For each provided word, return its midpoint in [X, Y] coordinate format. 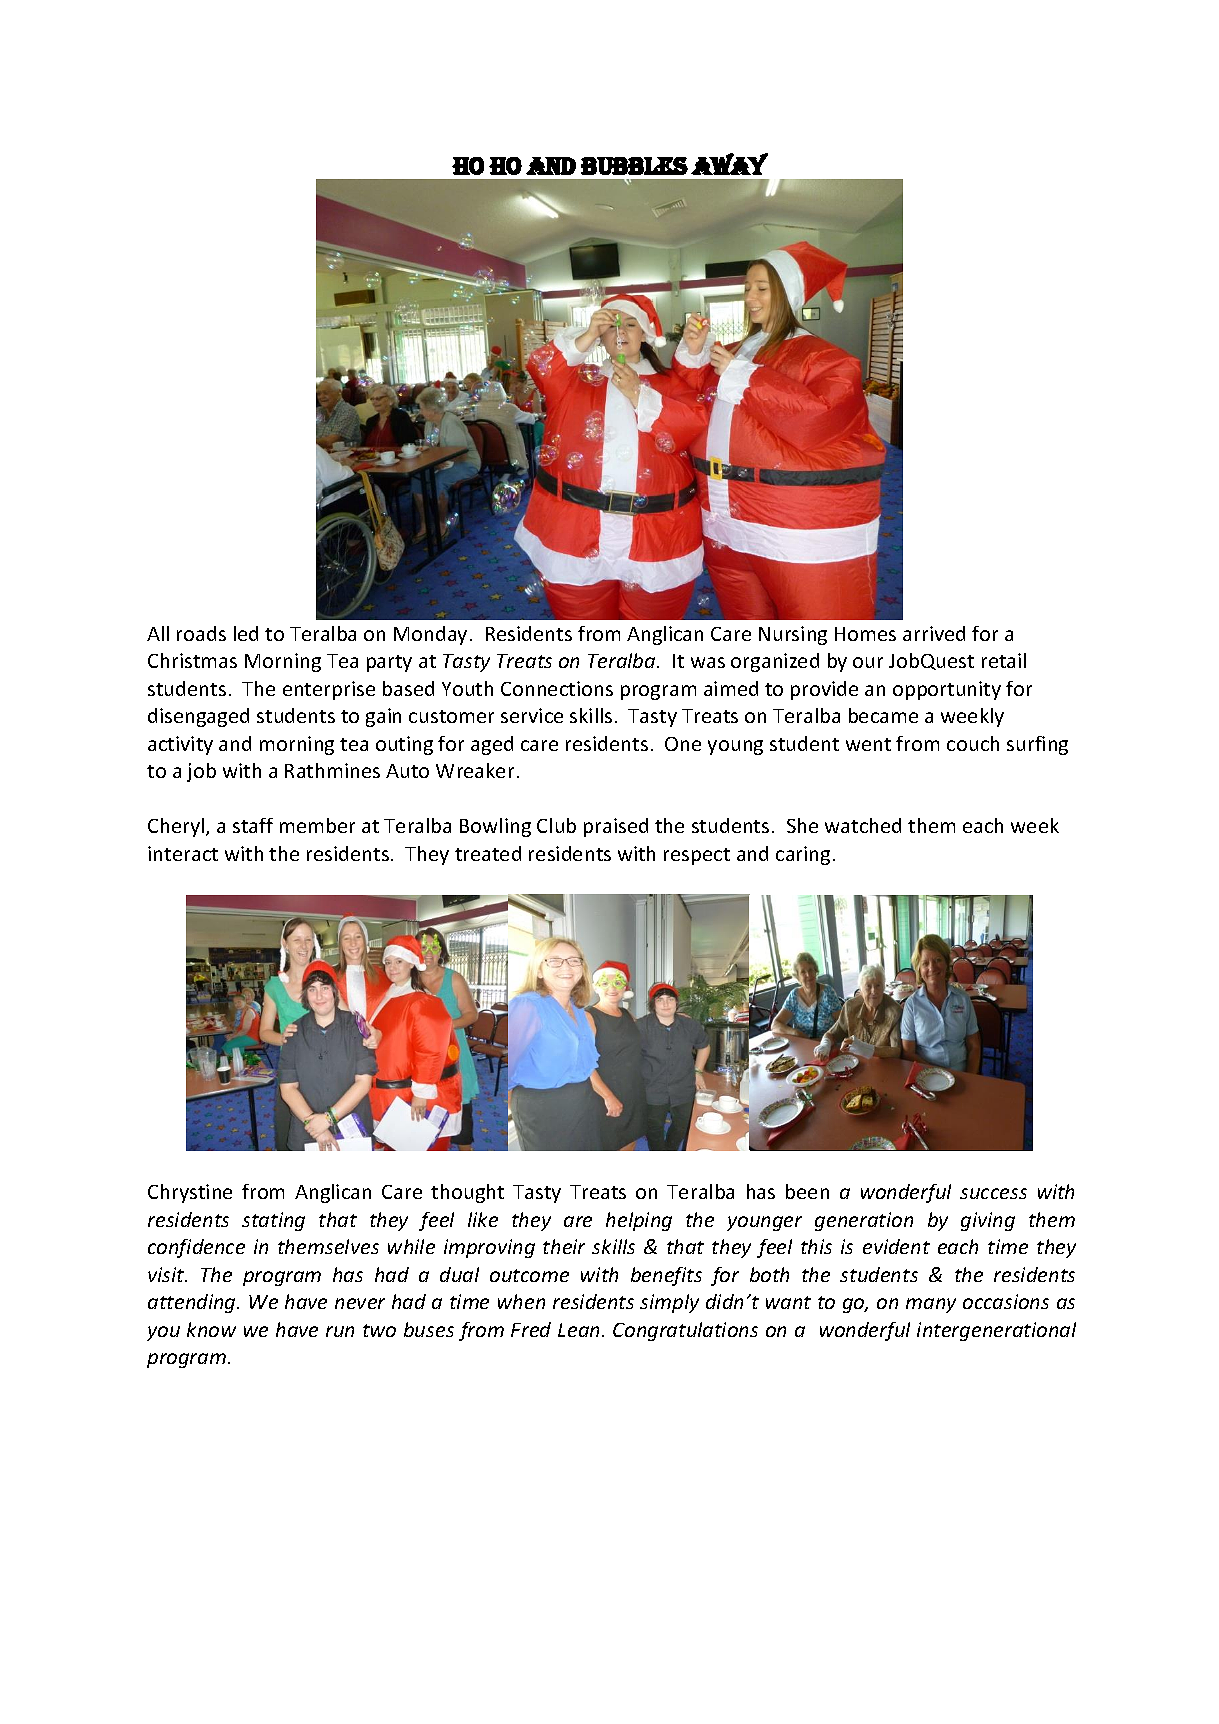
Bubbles [634, 166]
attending [193, 1303]
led [246, 633]
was [708, 662]
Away [729, 164]
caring [803, 855]
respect [697, 856]
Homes [865, 634]
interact [183, 853]
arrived [934, 633]
